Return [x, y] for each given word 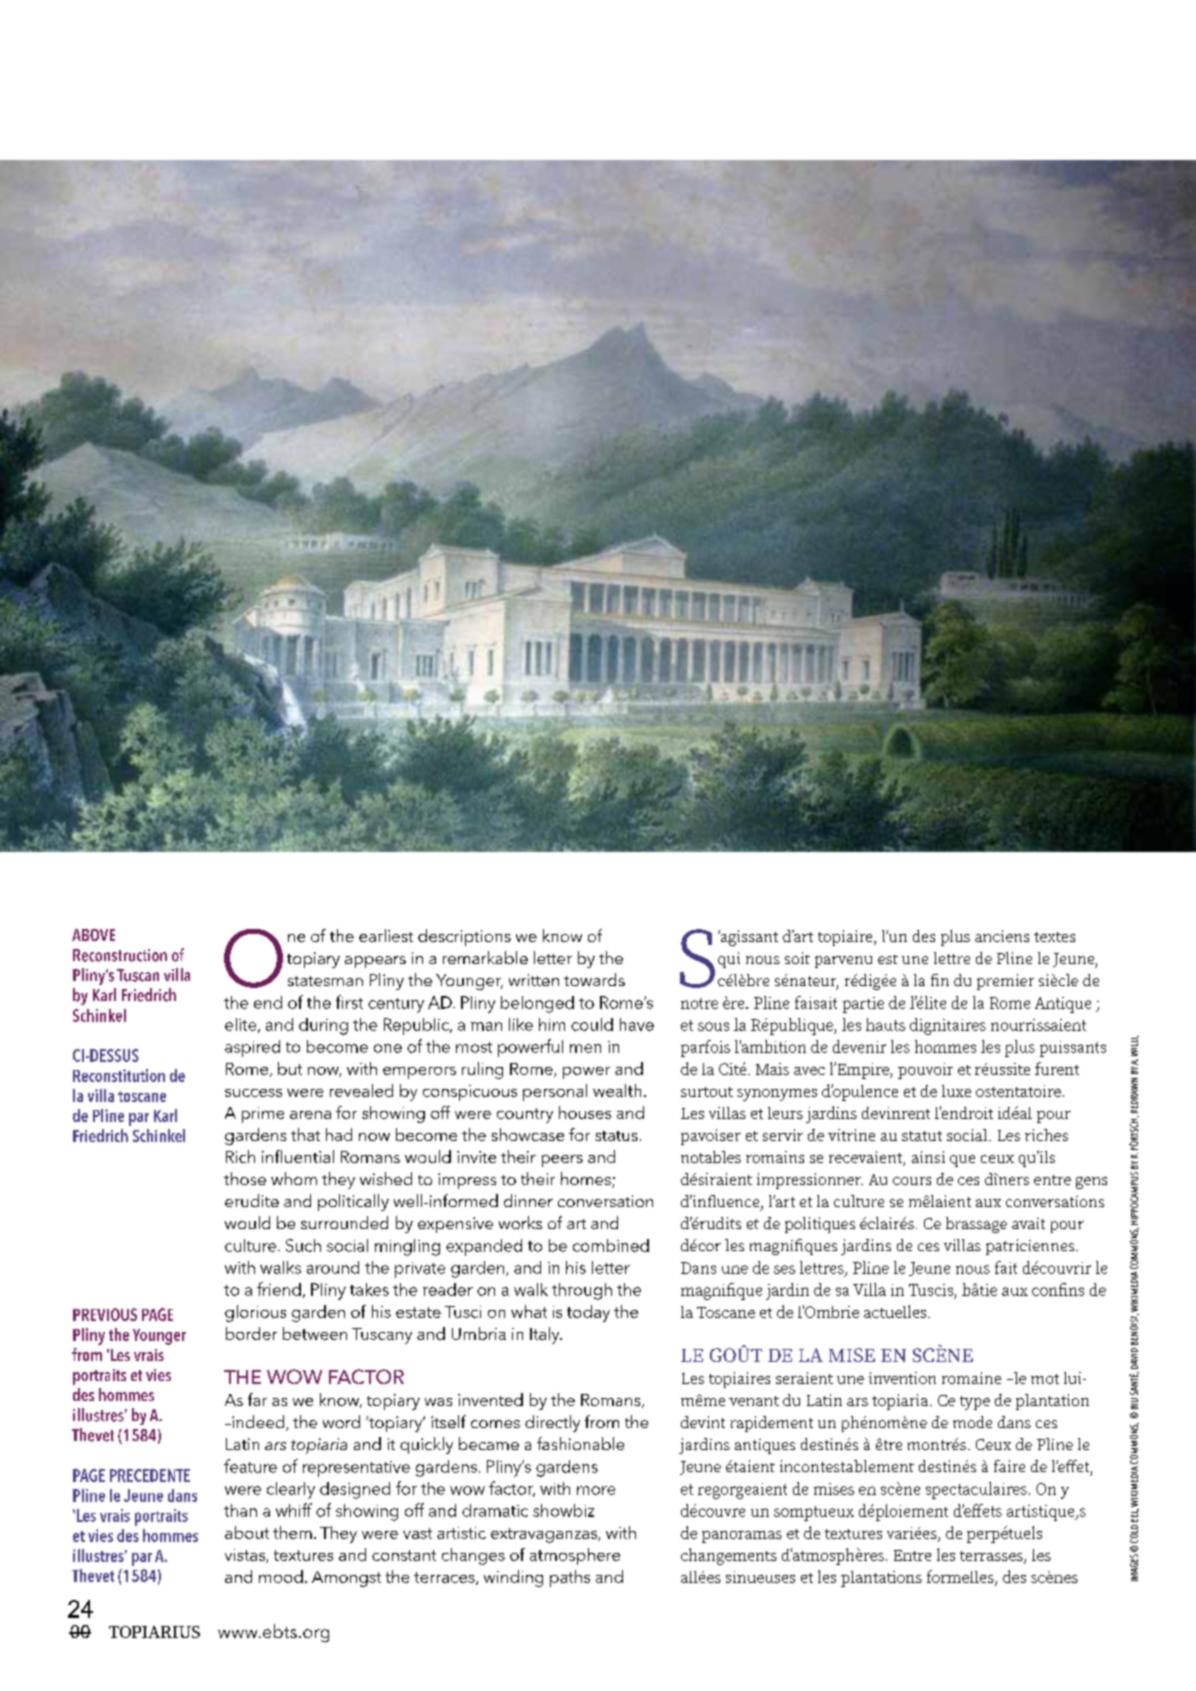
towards [594, 979]
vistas [246, 1556]
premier [1005, 982]
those [245, 1178]
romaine [971, 1378]
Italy [546, 1335]
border [251, 1333]
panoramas [742, 1537]
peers [562, 1161]
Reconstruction [120, 955]
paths [570, 1578]
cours [912, 1181]
